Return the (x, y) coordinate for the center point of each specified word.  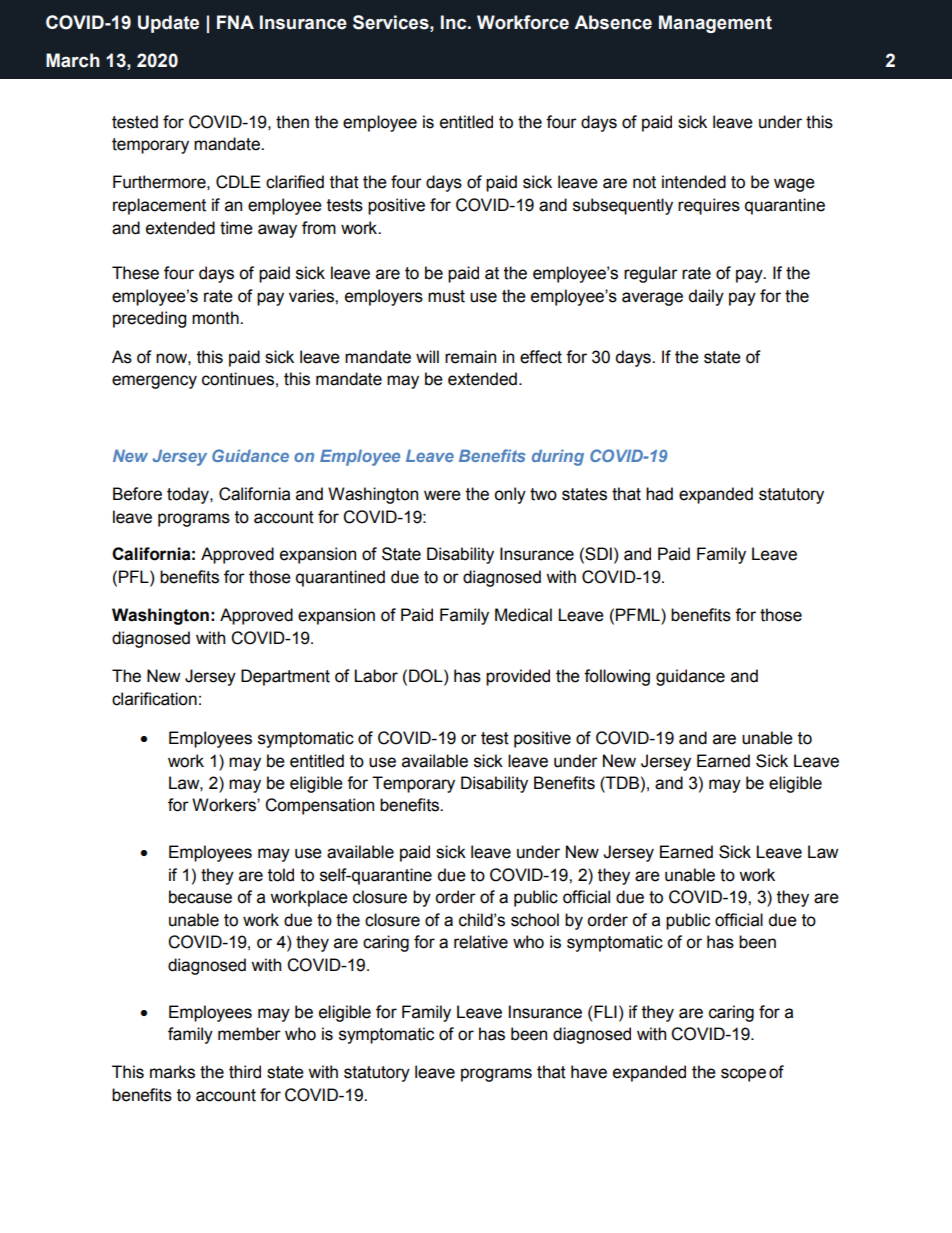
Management (715, 24)
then (292, 122)
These (135, 273)
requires (709, 206)
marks (172, 1072)
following (617, 677)
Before (137, 494)
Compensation (319, 806)
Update (168, 24)
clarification (154, 699)
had (659, 494)
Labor (376, 676)
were (442, 495)
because (200, 897)
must (446, 296)
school (535, 920)
